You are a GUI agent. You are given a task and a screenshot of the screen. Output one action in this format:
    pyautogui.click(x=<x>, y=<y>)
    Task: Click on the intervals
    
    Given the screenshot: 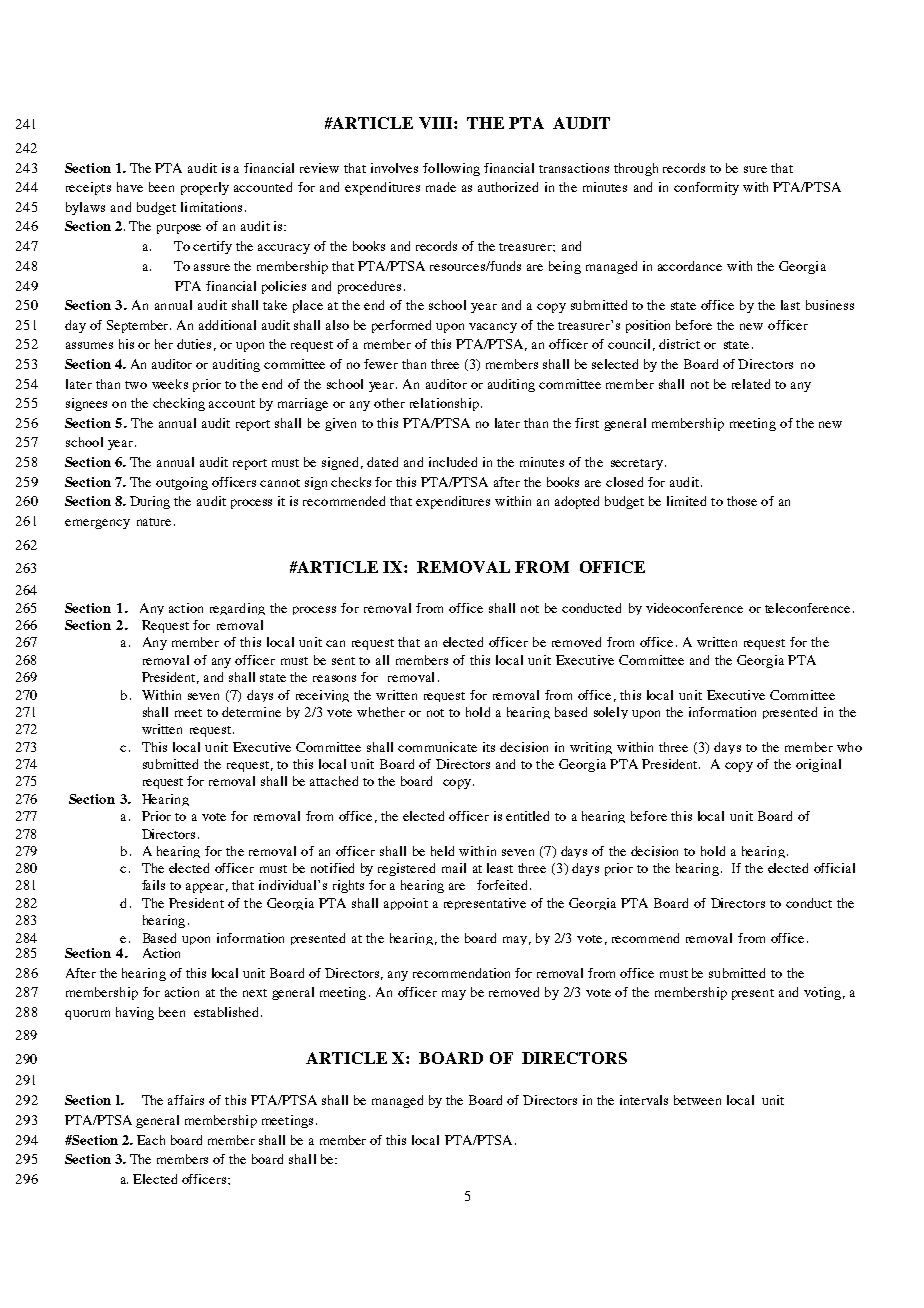 What is the action you would take?
    pyautogui.click(x=644, y=1100)
